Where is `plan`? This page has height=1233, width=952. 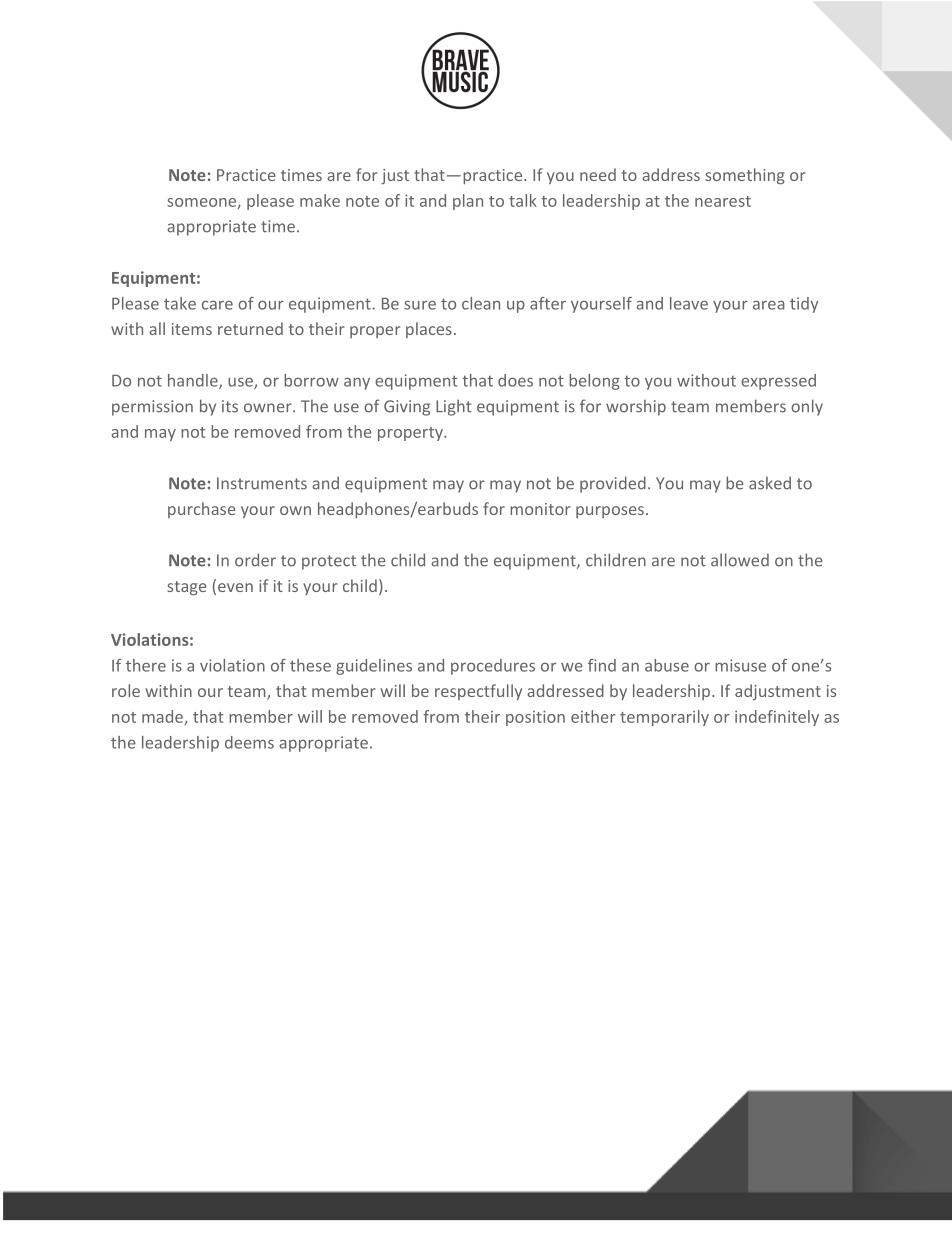 plan is located at coordinates (468, 202).
